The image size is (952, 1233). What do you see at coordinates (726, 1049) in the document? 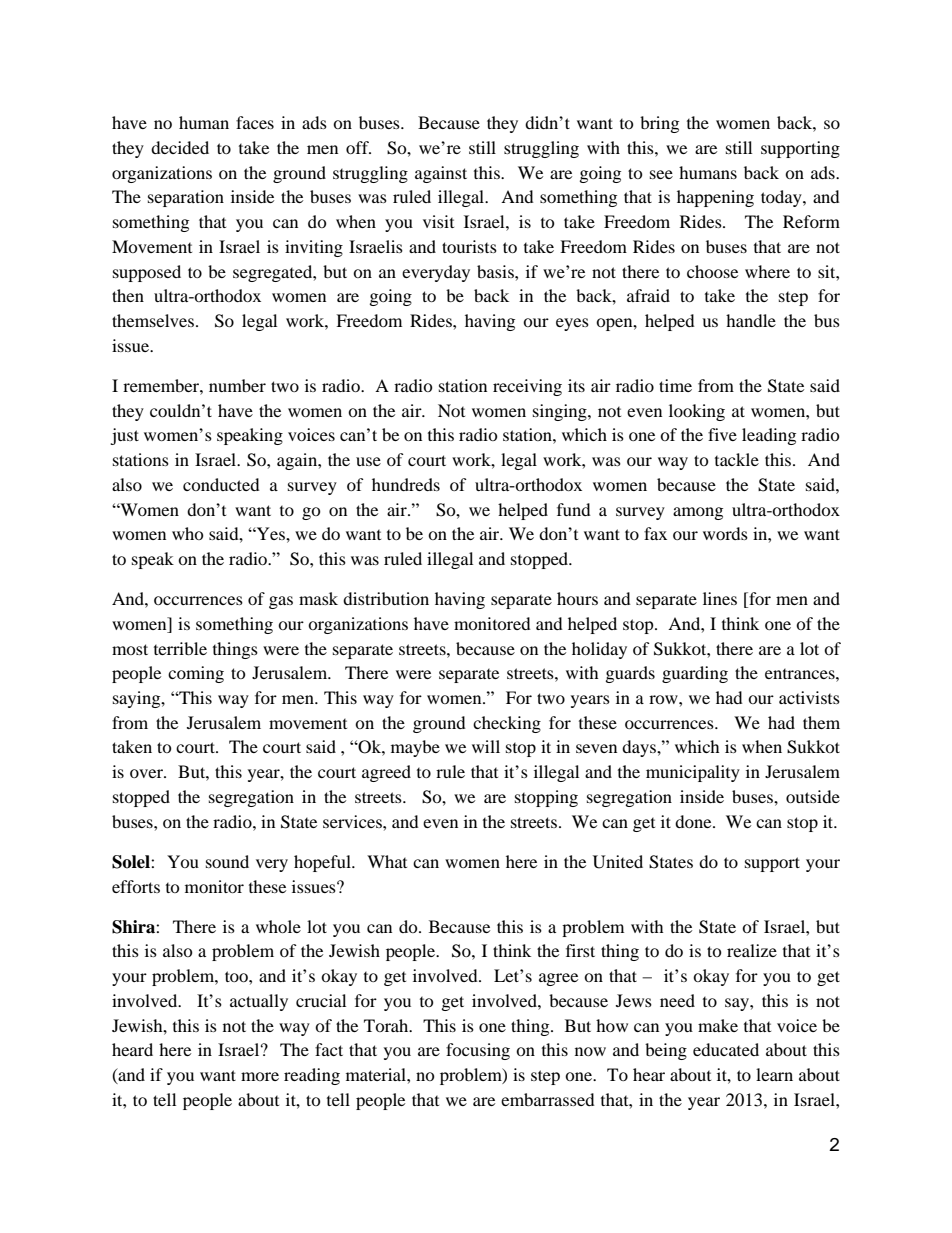
I see `educated` at bounding box center [726, 1049].
